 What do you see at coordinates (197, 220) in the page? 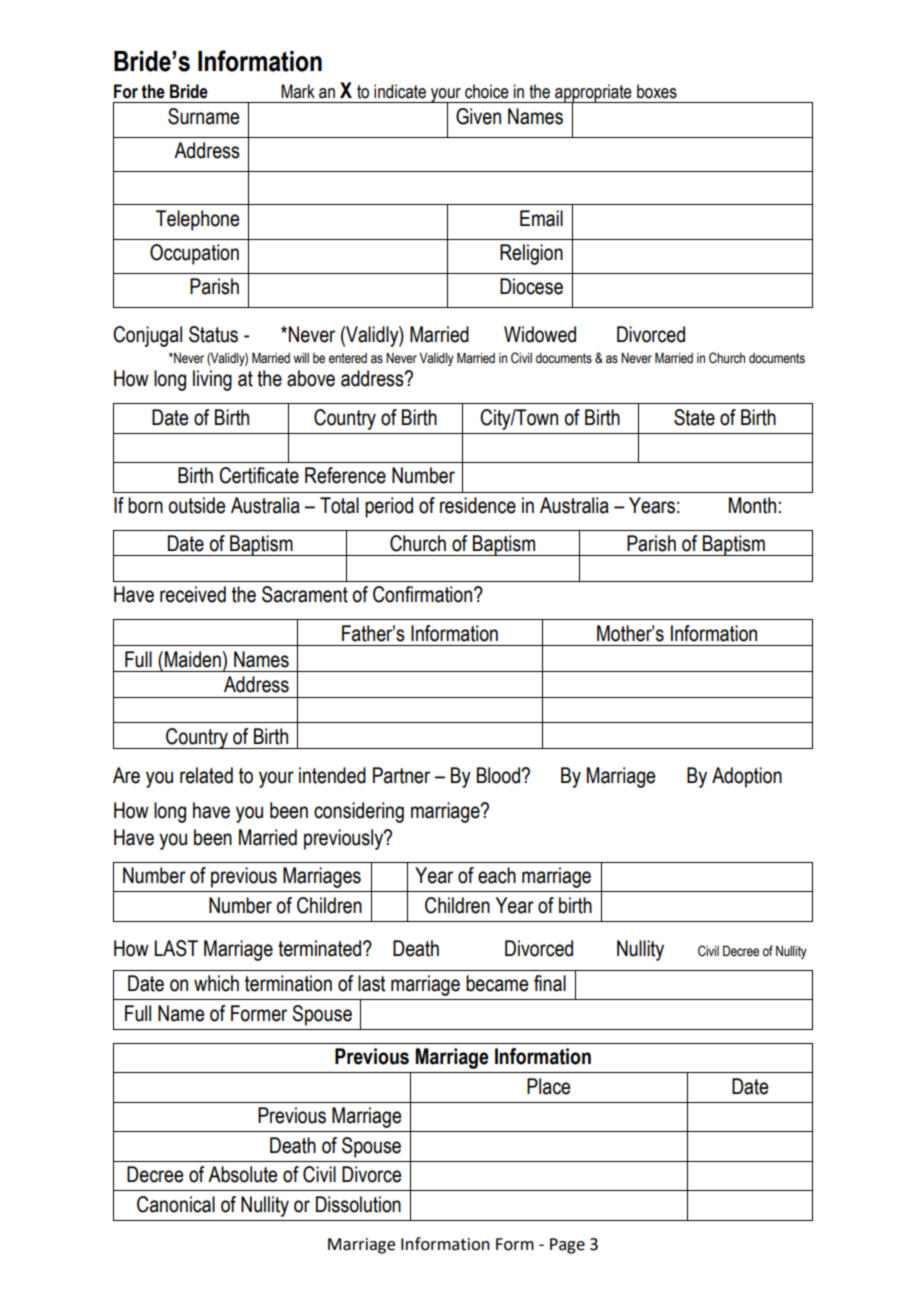
I see `Telephone` at bounding box center [197, 220].
